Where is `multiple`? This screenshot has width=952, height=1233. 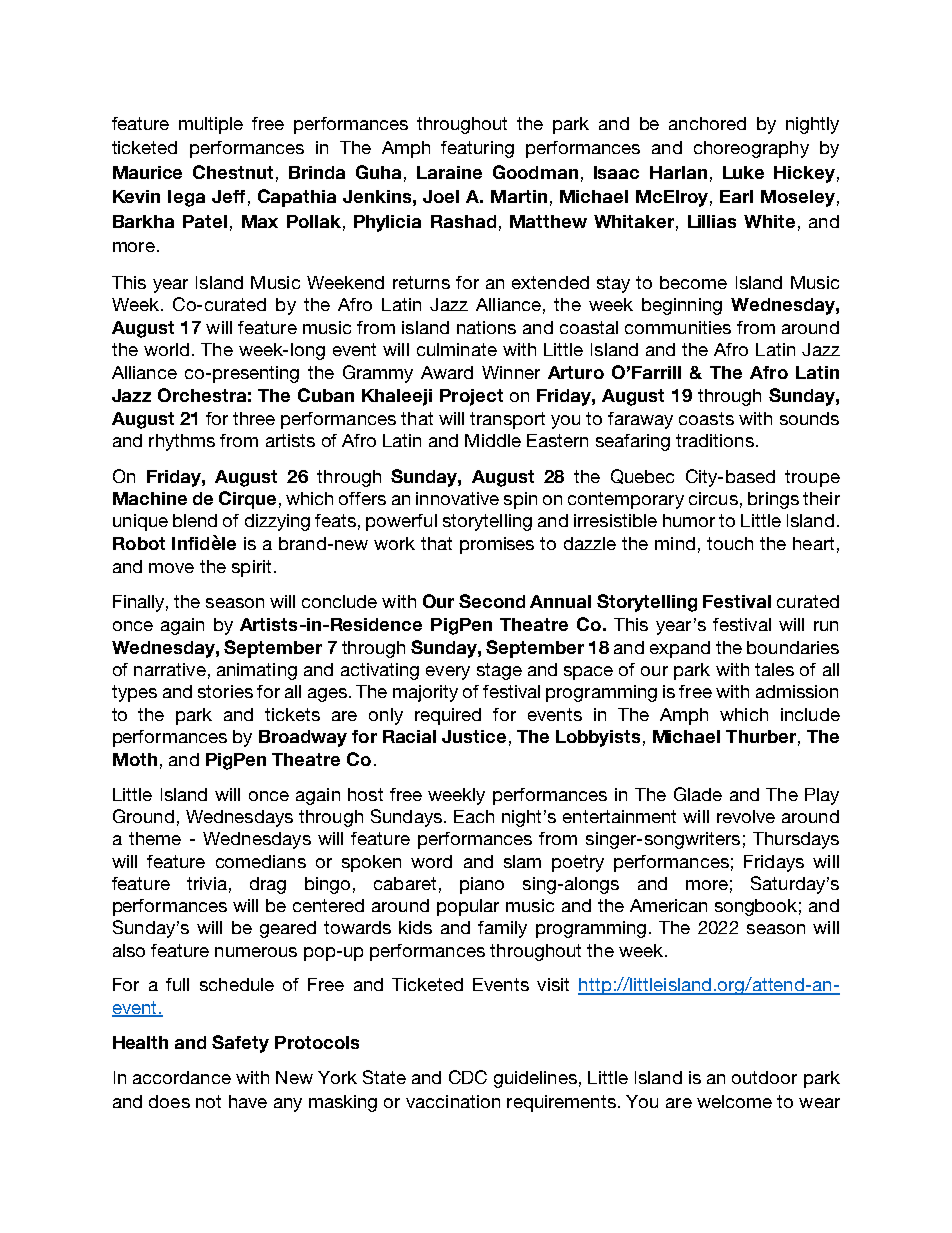 multiple is located at coordinates (211, 125).
